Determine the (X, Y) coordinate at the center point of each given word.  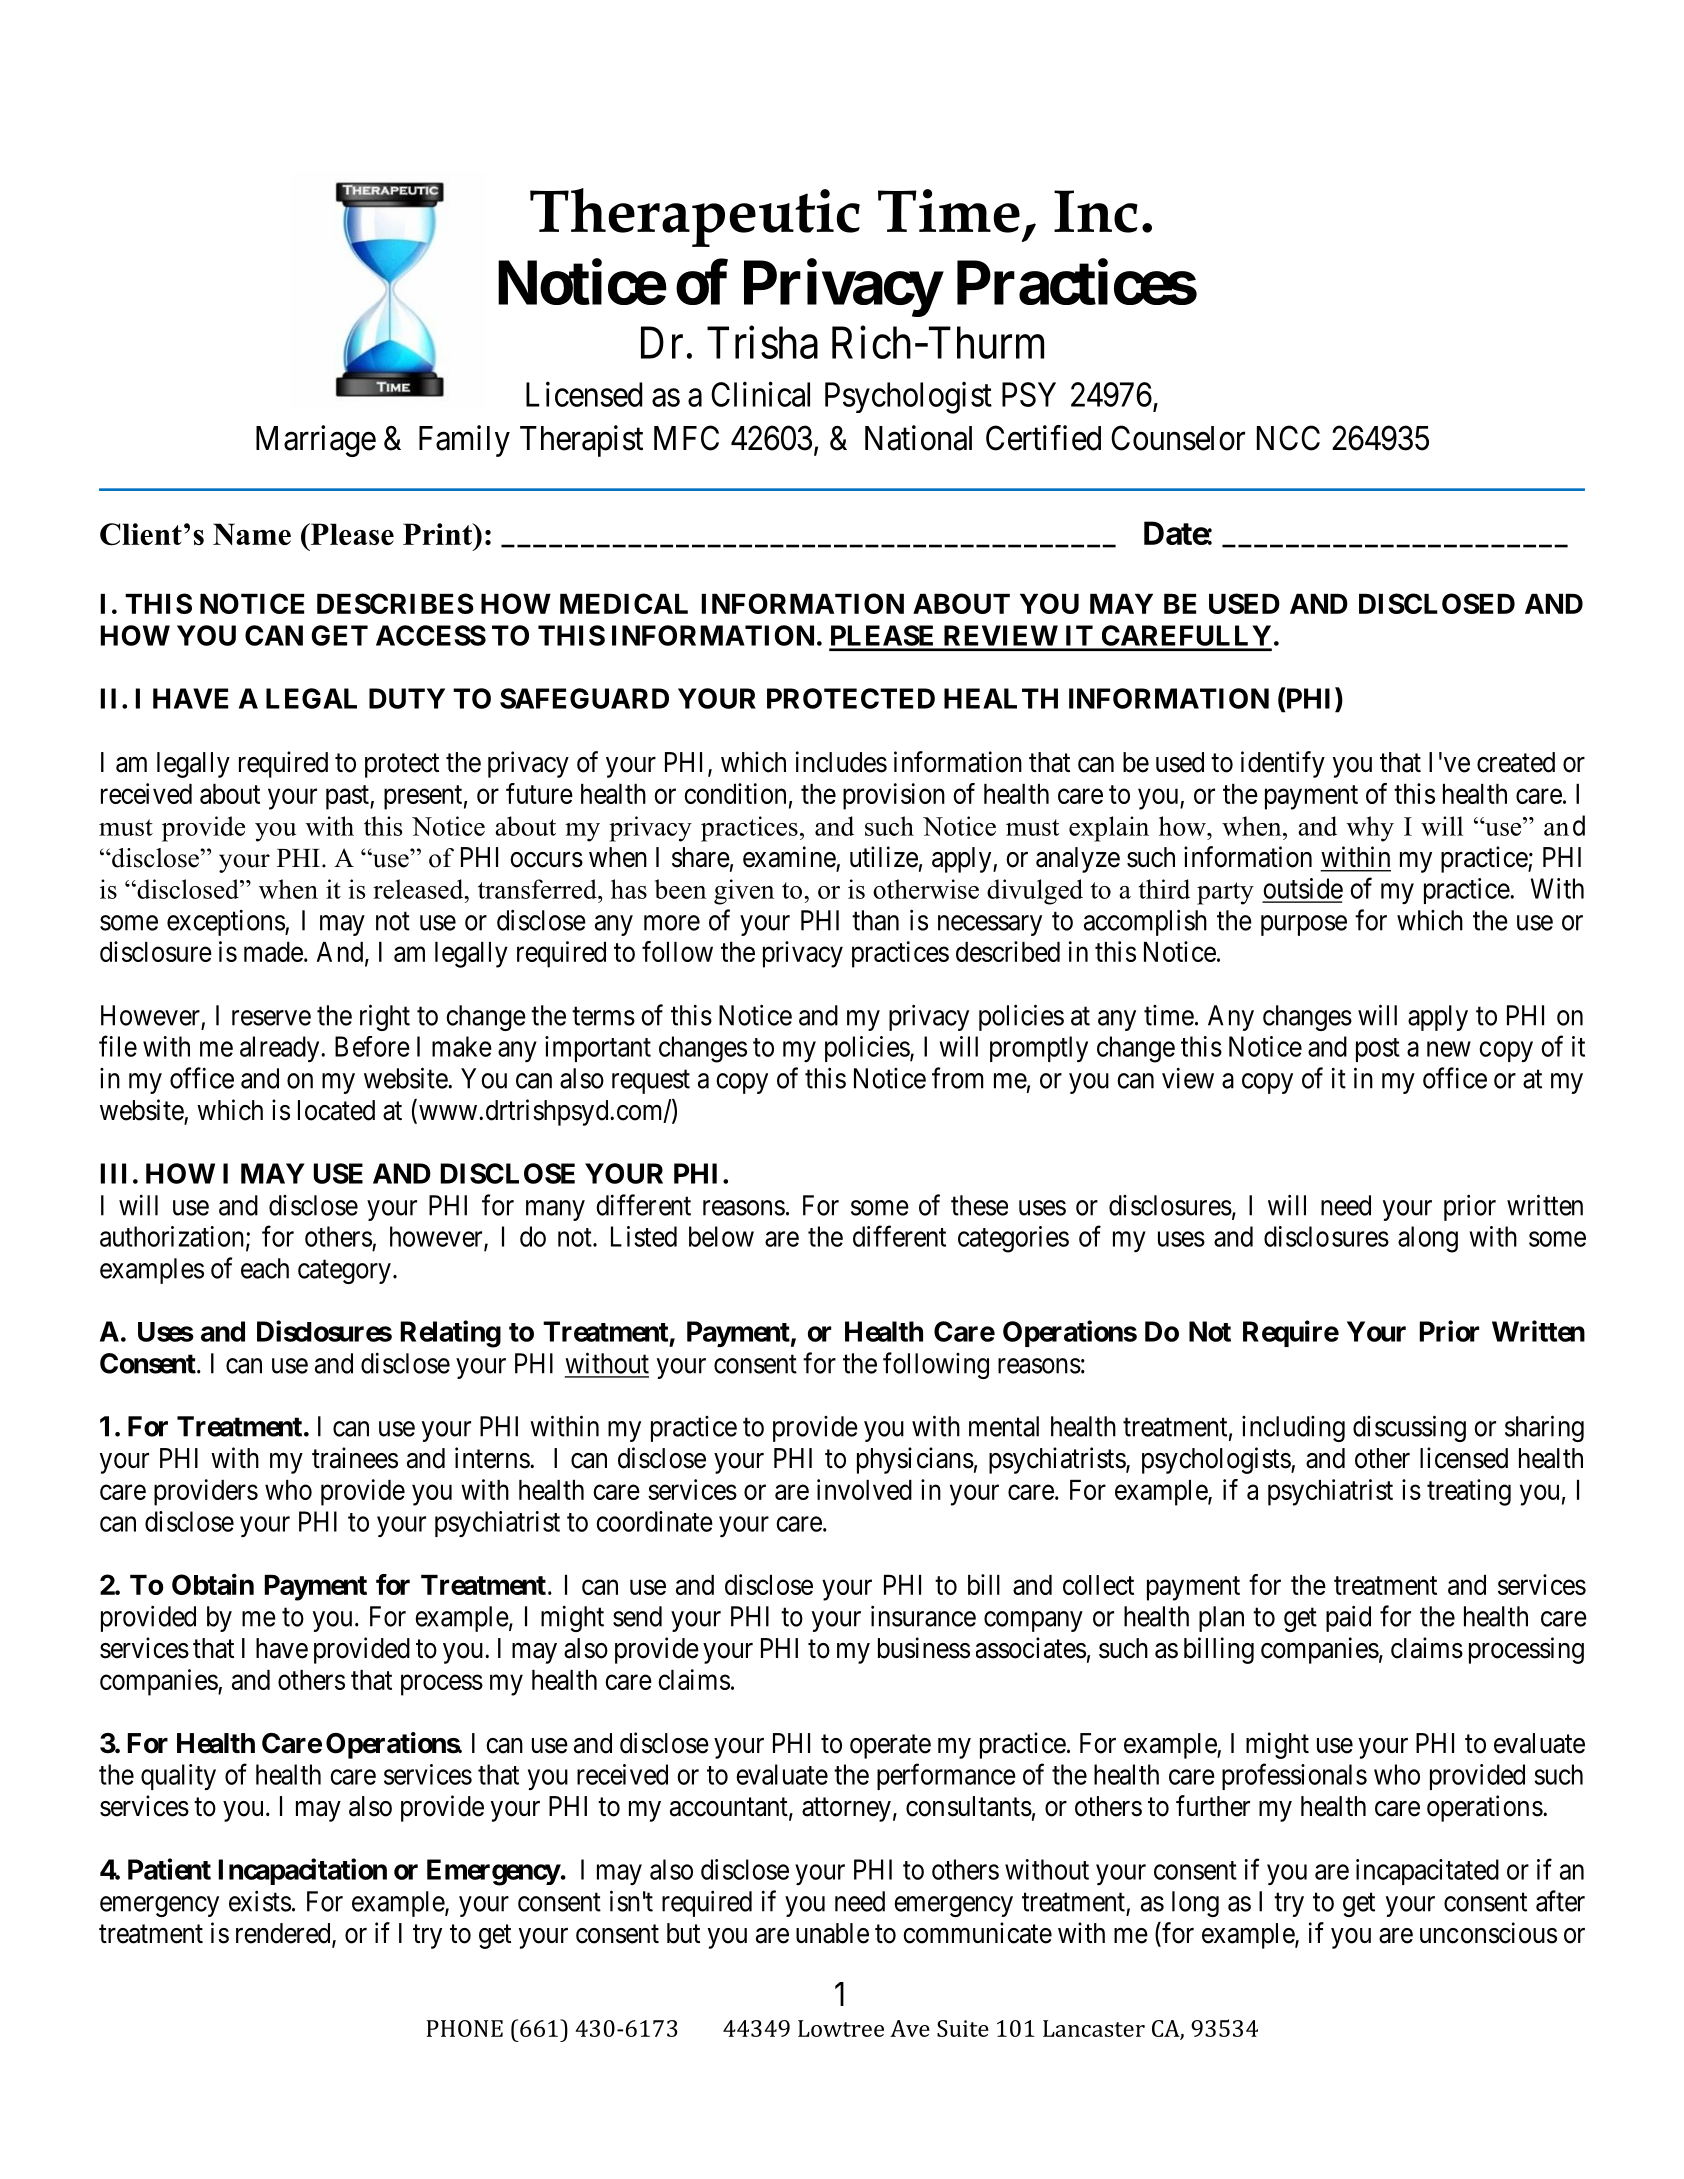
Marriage (316, 441)
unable (832, 1933)
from (958, 1078)
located (336, 1110)
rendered (284, 1934)
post (1378, 1050)
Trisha (762, 342)
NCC (1288, 438)
